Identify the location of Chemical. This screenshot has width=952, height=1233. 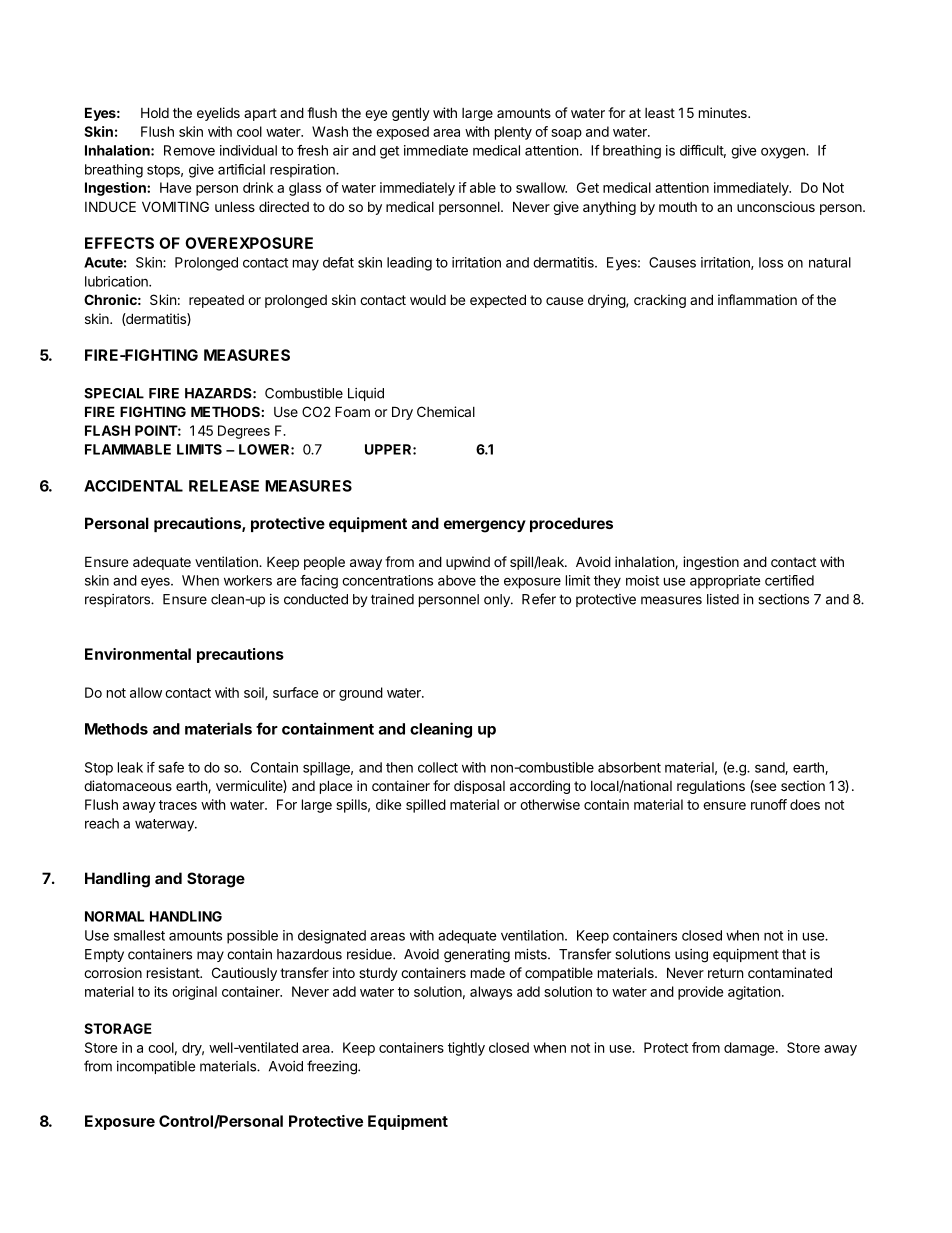
(446, 411).
